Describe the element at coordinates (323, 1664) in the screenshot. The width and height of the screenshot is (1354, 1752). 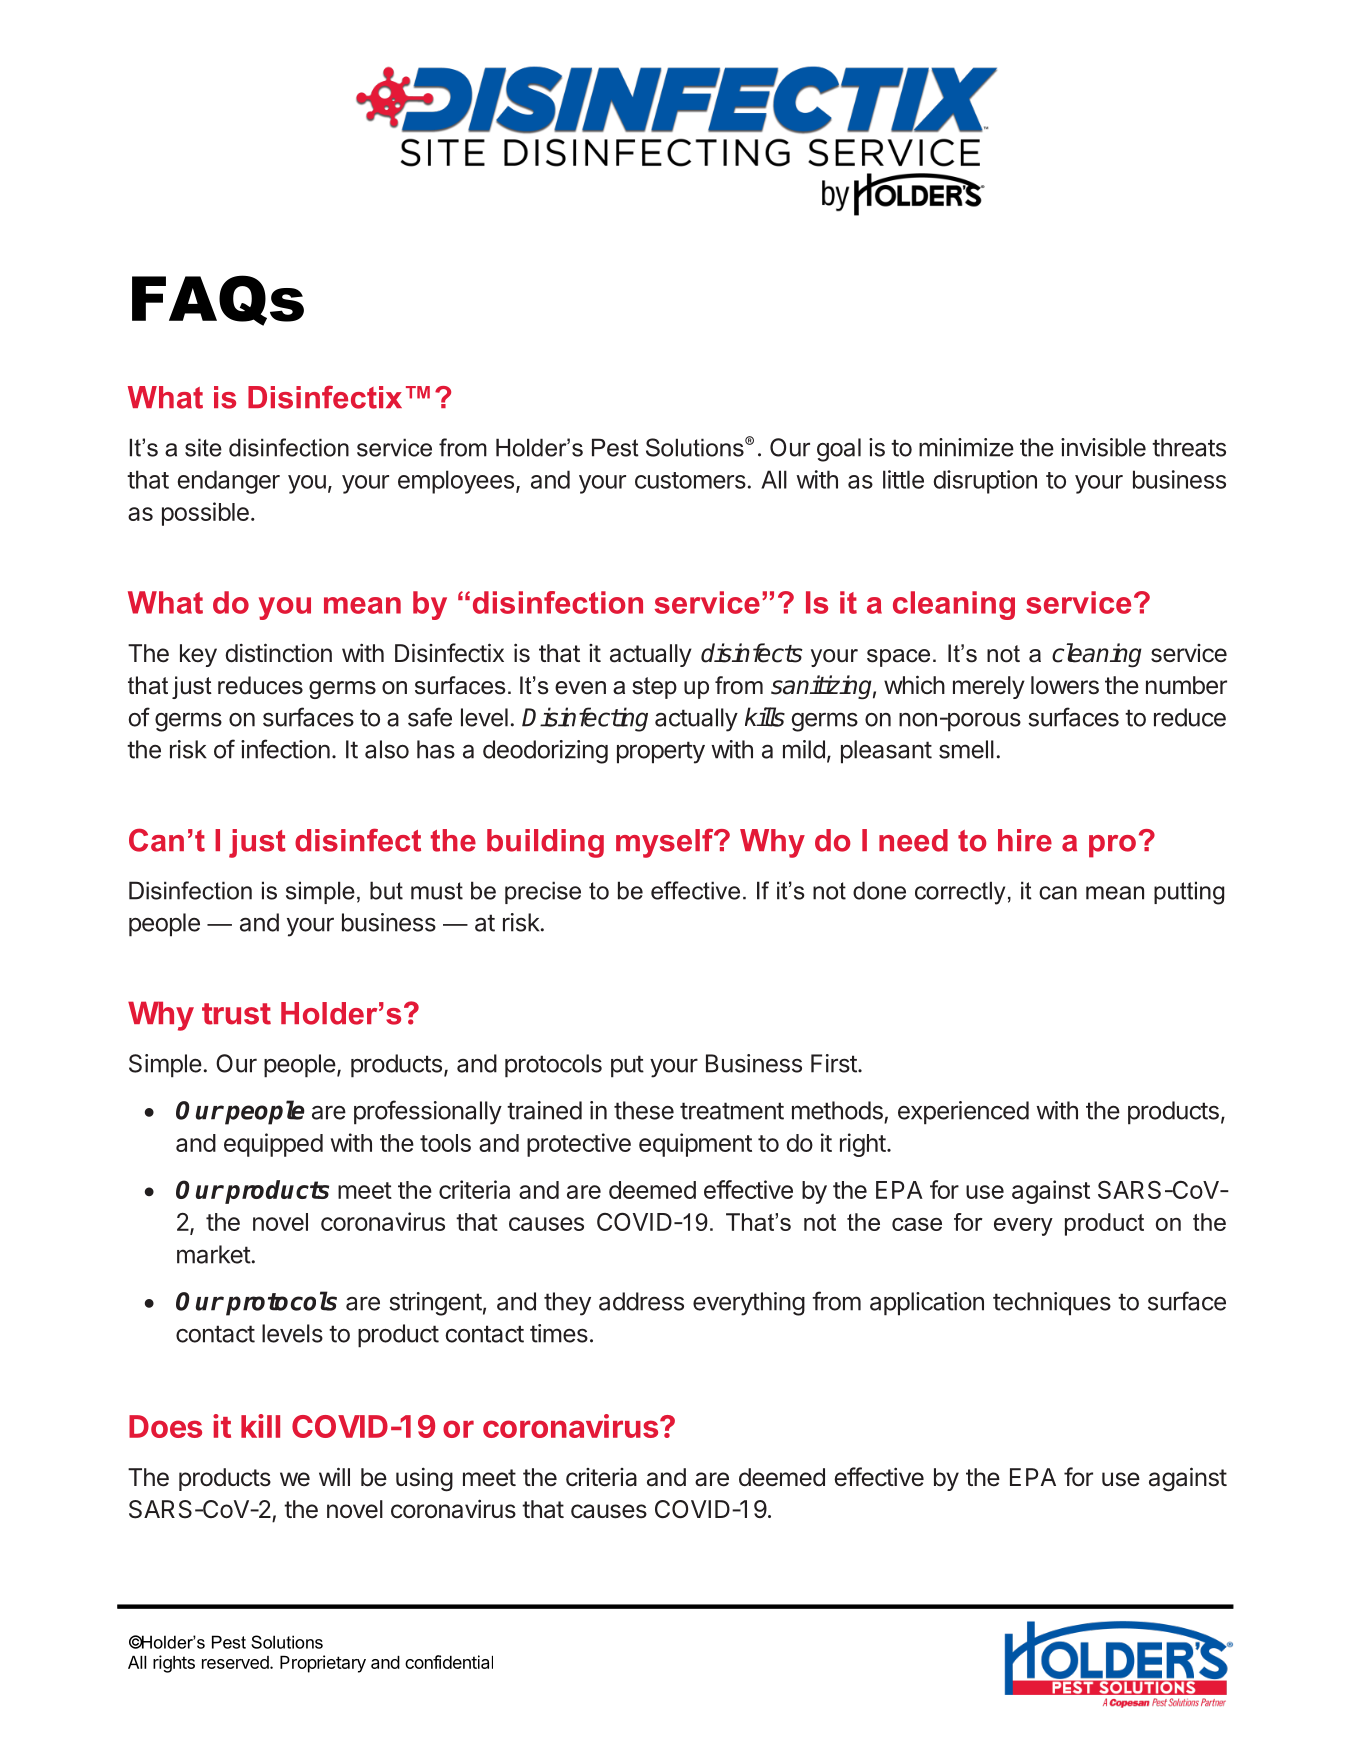
I see `Proprietary` at that location.
